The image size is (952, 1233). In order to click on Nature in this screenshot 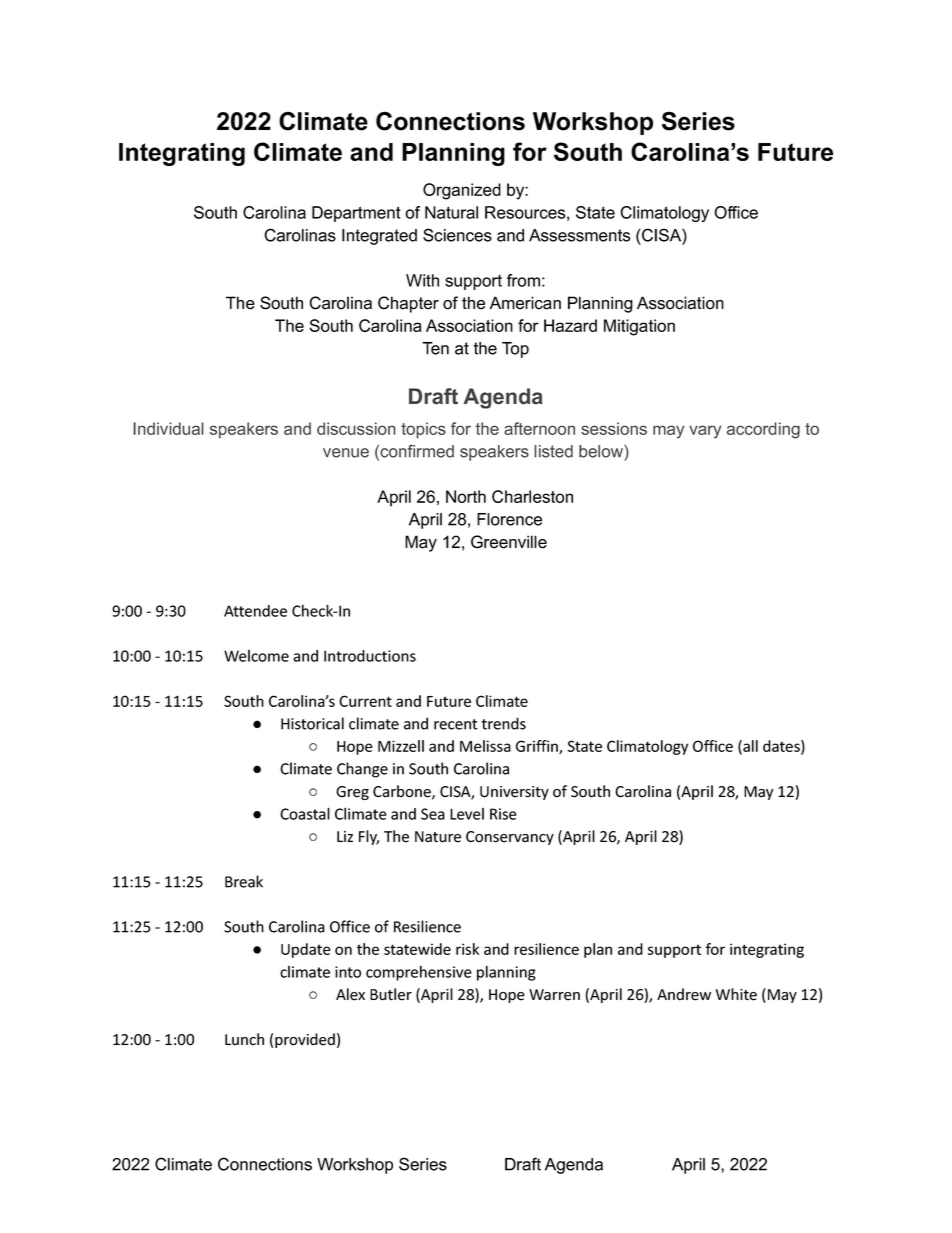, I will do `click(438, 837)`.
